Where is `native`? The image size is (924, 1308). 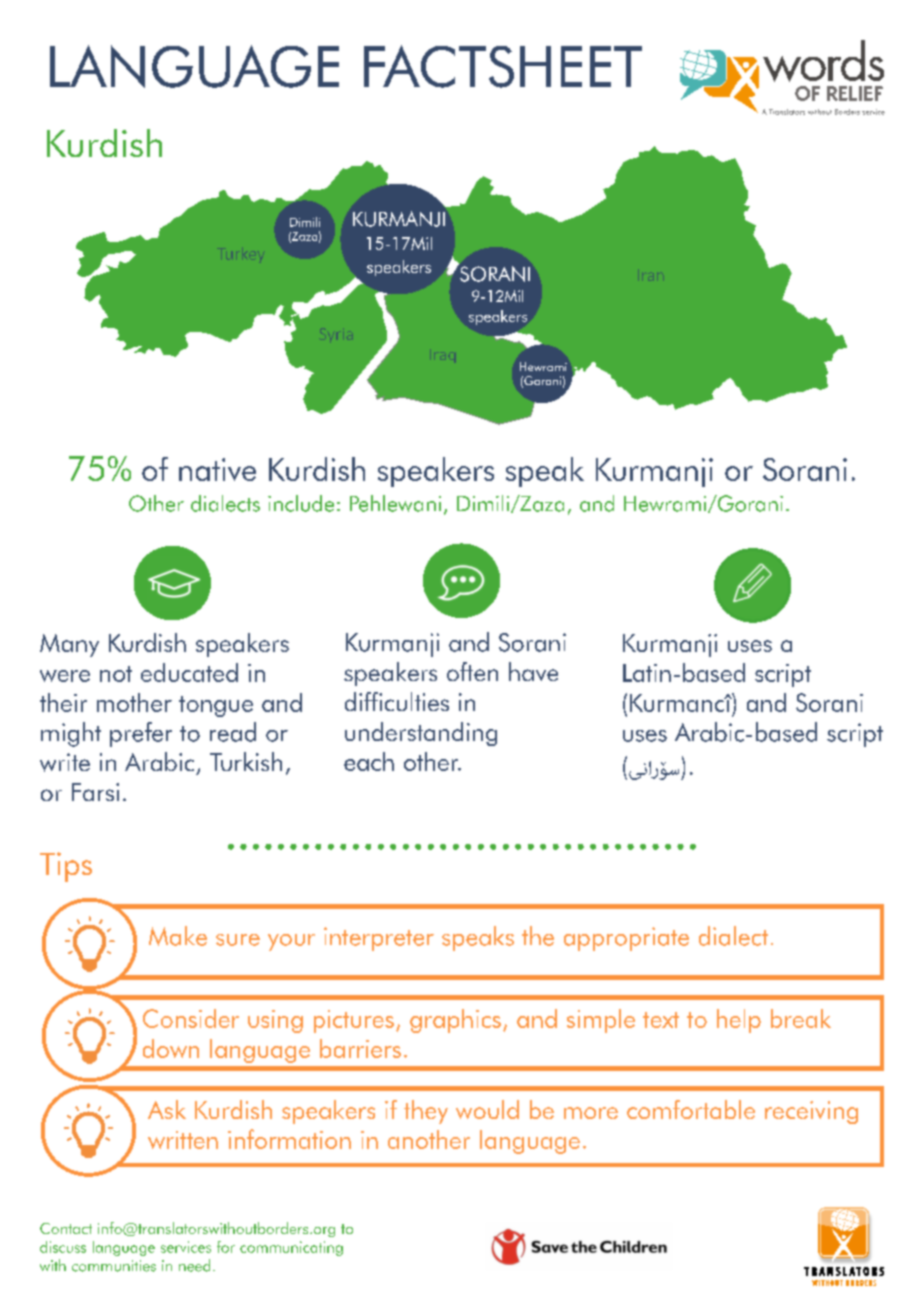 native is located at coordinates (217, 469).
